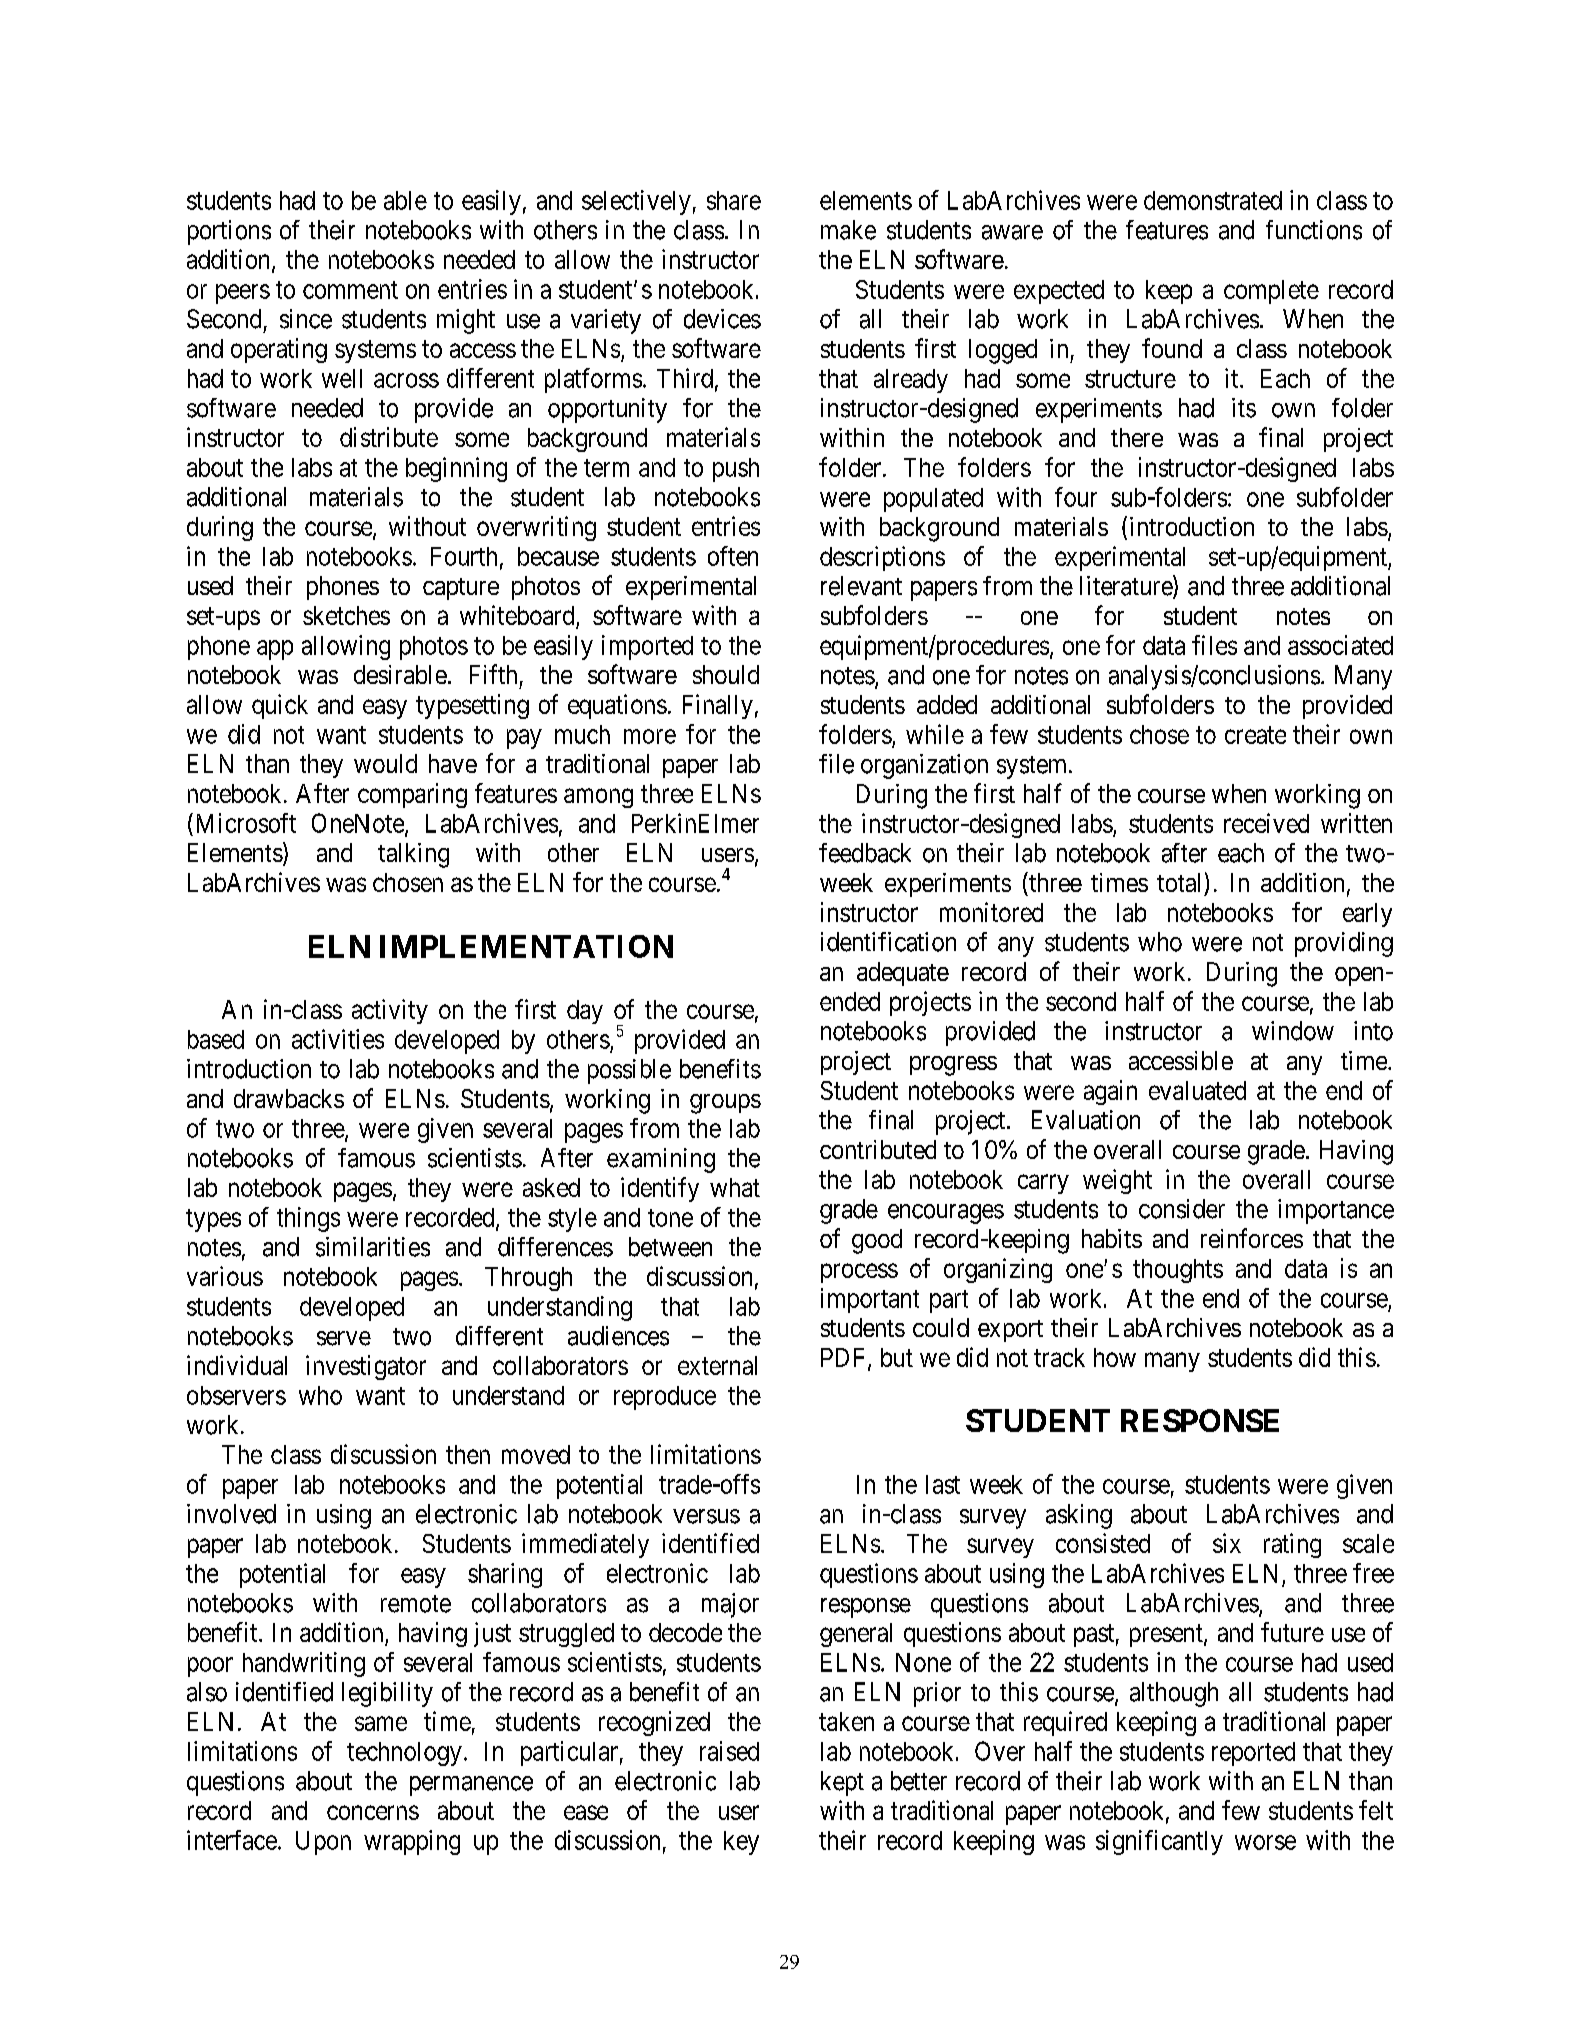 This document has width=1579, height=2043. Describe the element at coordinates (842, 1783) in the document. I see `kept` at that location.
